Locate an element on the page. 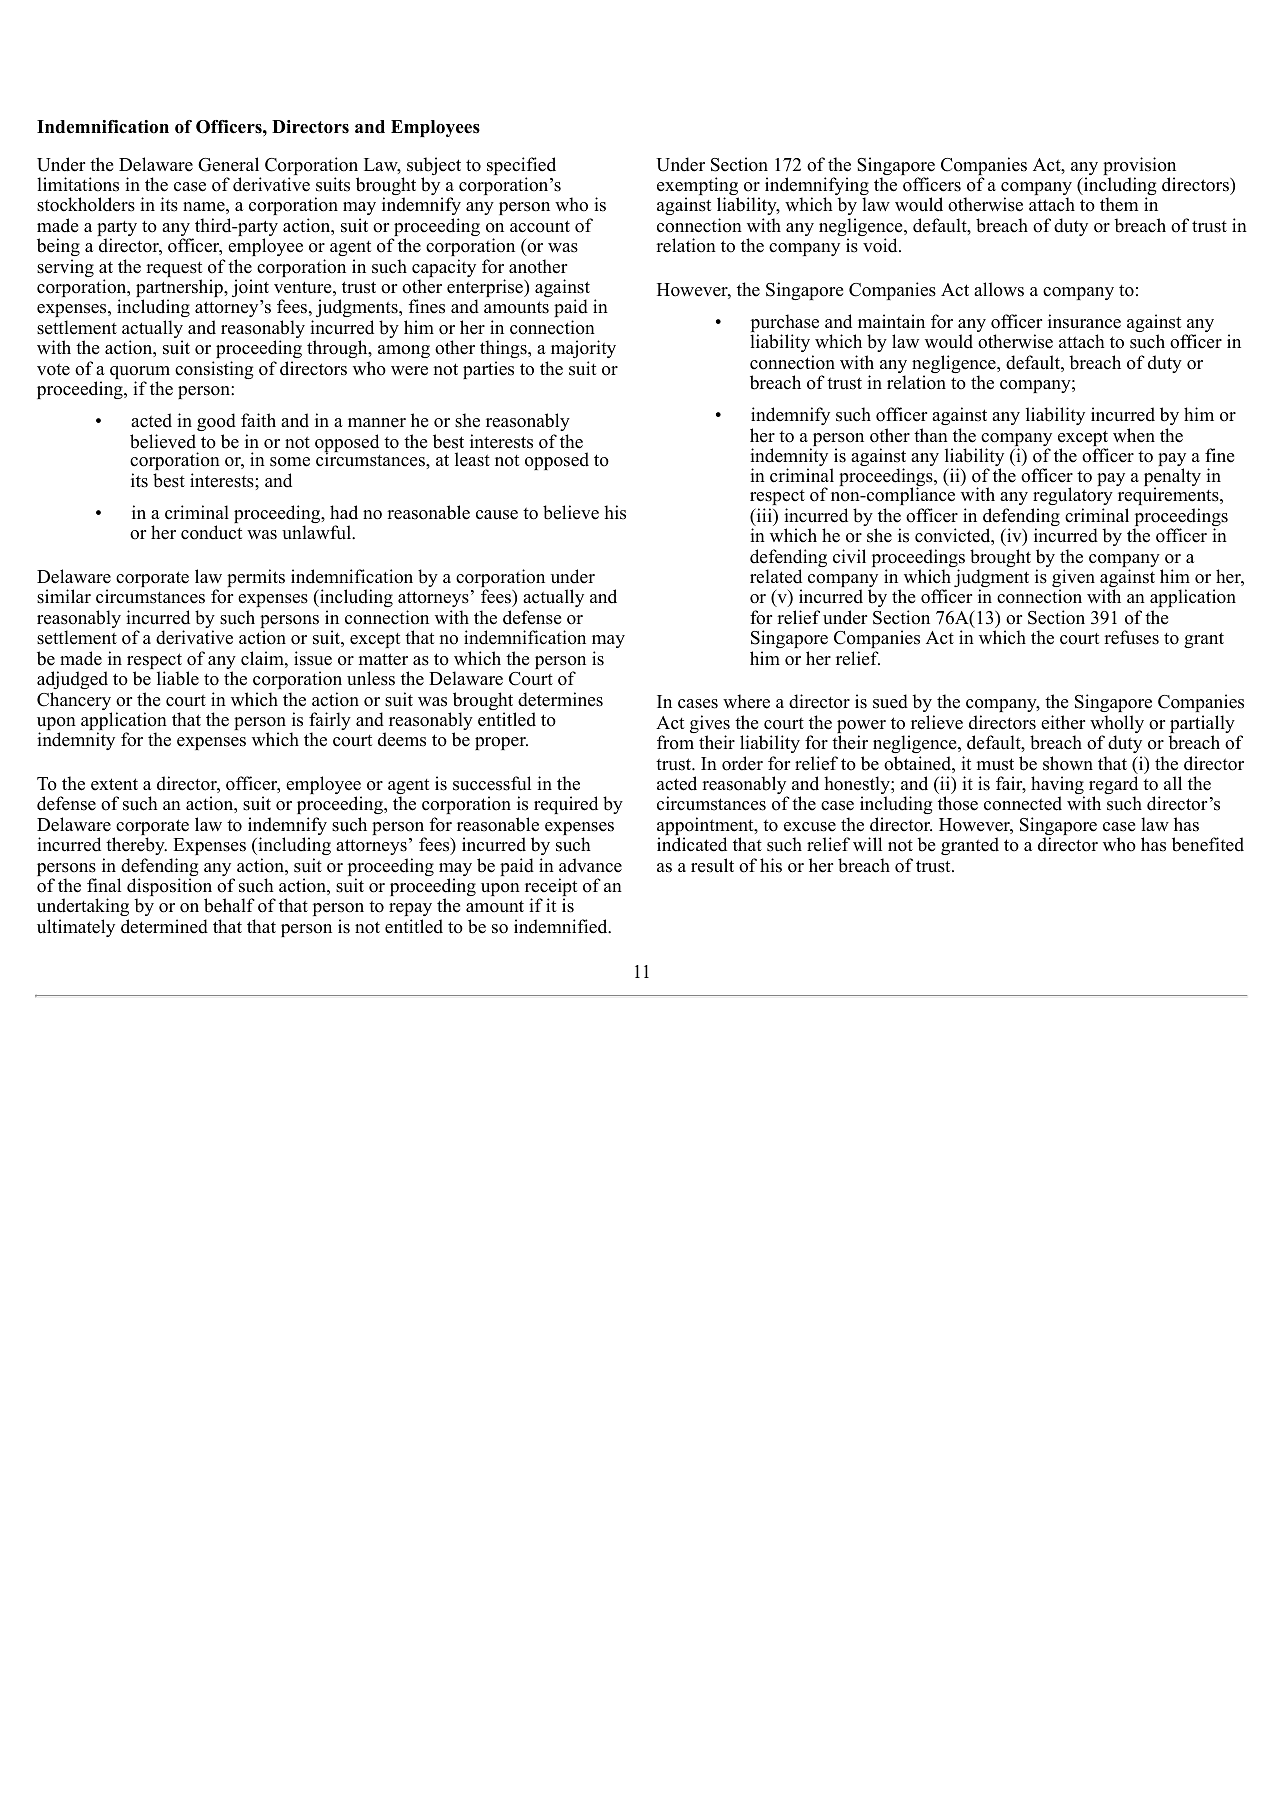 Image resolution: width=1285 pixels, height=1818 pixels. majority is located at coordinates (583, 349).
